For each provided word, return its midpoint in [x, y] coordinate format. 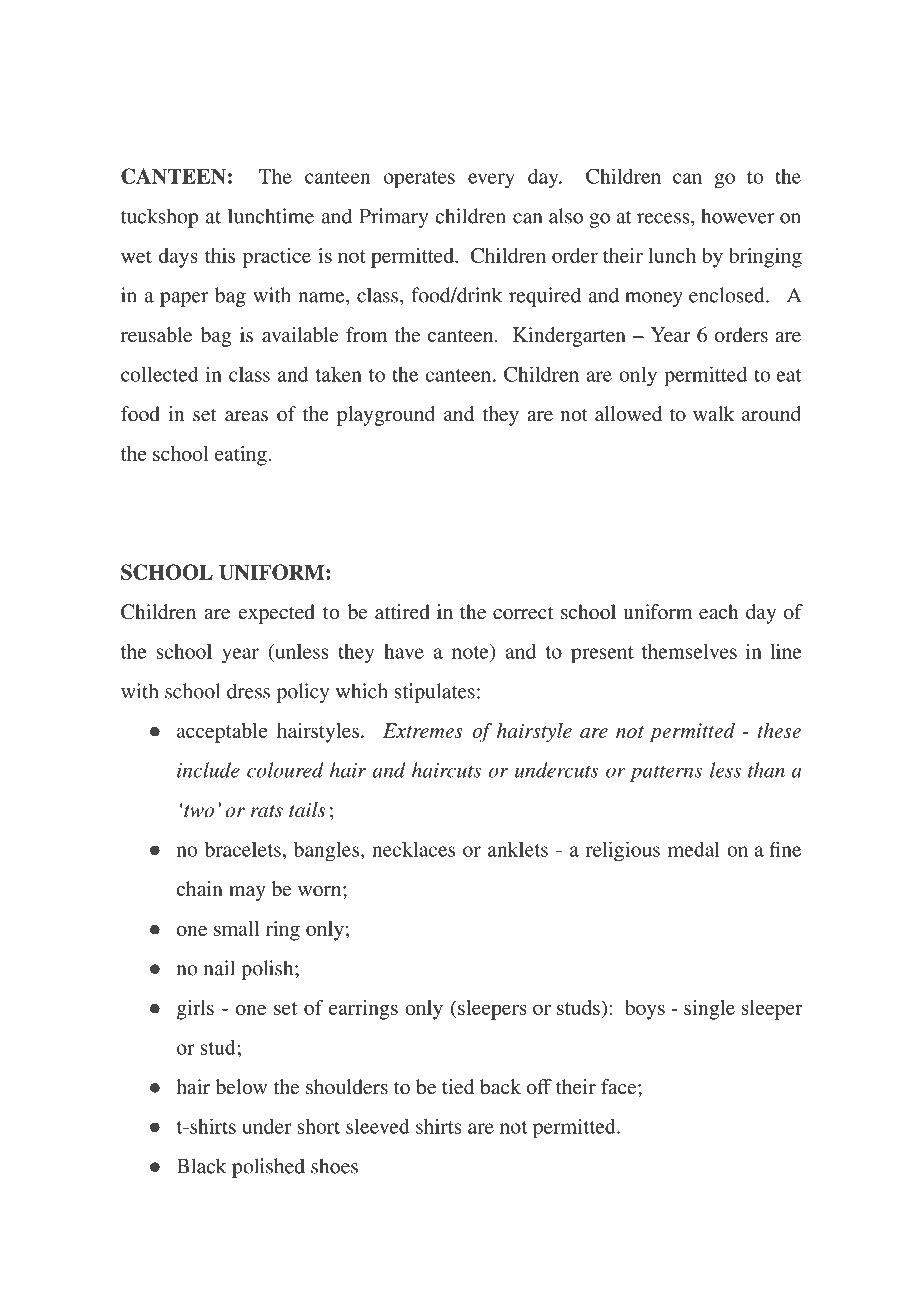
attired [402, 611]
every [491, 180]
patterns [666, 773]
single [709, 1010]
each [719, 611]
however [738, 216]
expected [277, 614]
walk [714, 413]
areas [246, 416]
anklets [518, 849]
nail [219, 968]
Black [201, 1166]
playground [386, 416]
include [208, 770]
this [220, 255]
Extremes [423, 730]
